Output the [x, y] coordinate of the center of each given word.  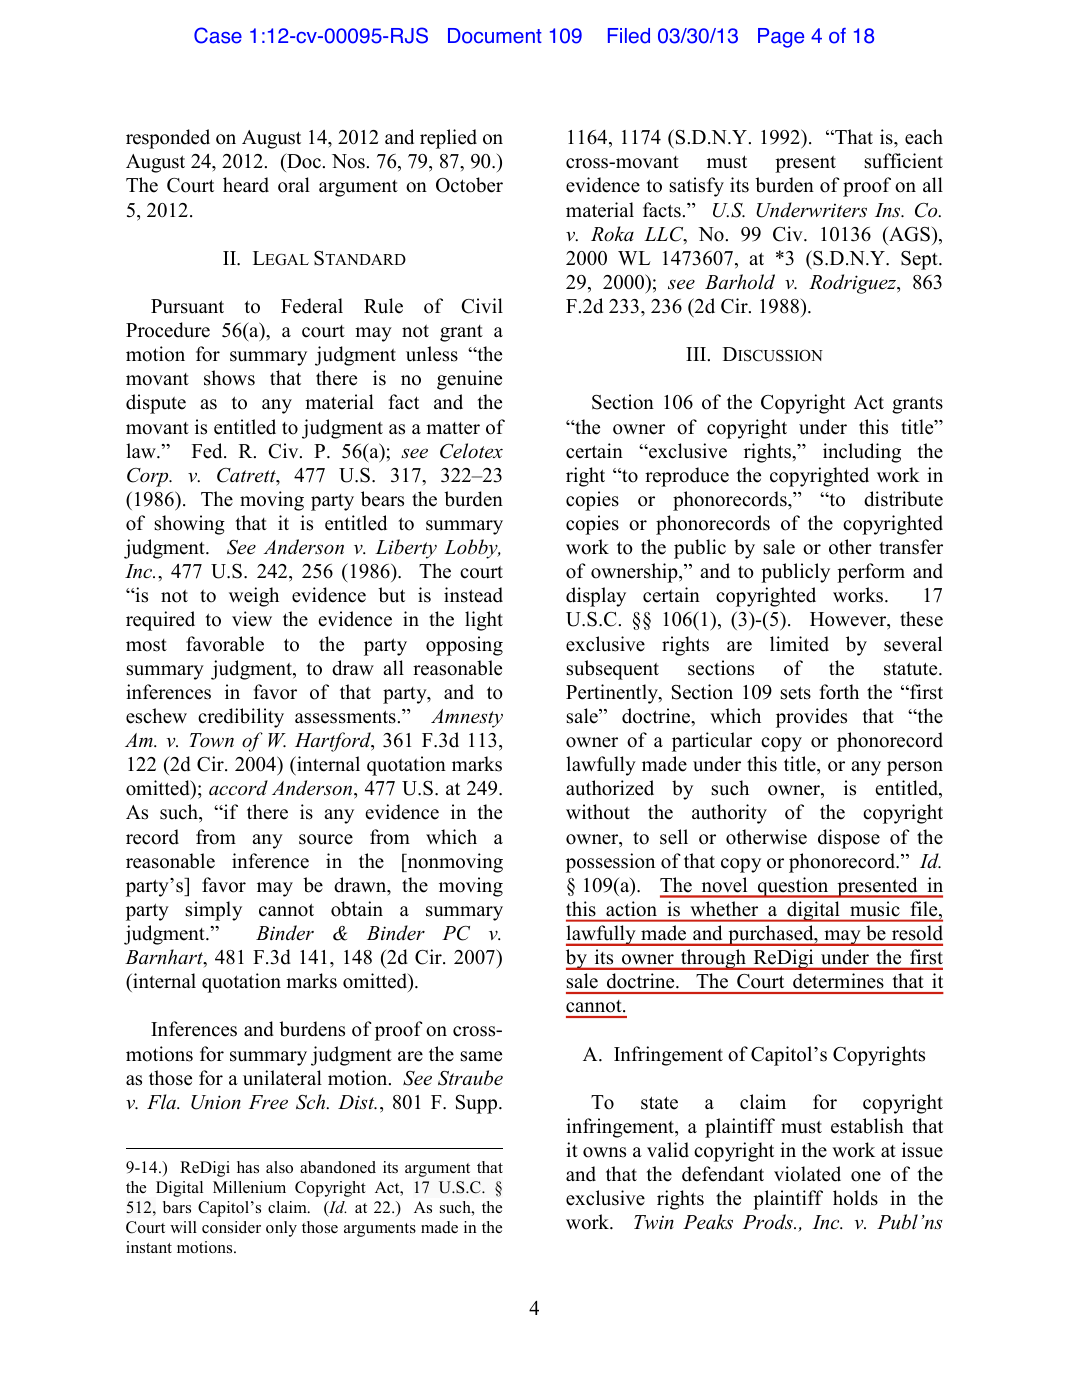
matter [453, 428]
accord [238, 788]
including [862, 453]
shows [229, 378]
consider [231, 1227]
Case [218, 35]
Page [781, 38]
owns [604, 1152]
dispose [849, 839]
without [598, 812]
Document [495, 36]
